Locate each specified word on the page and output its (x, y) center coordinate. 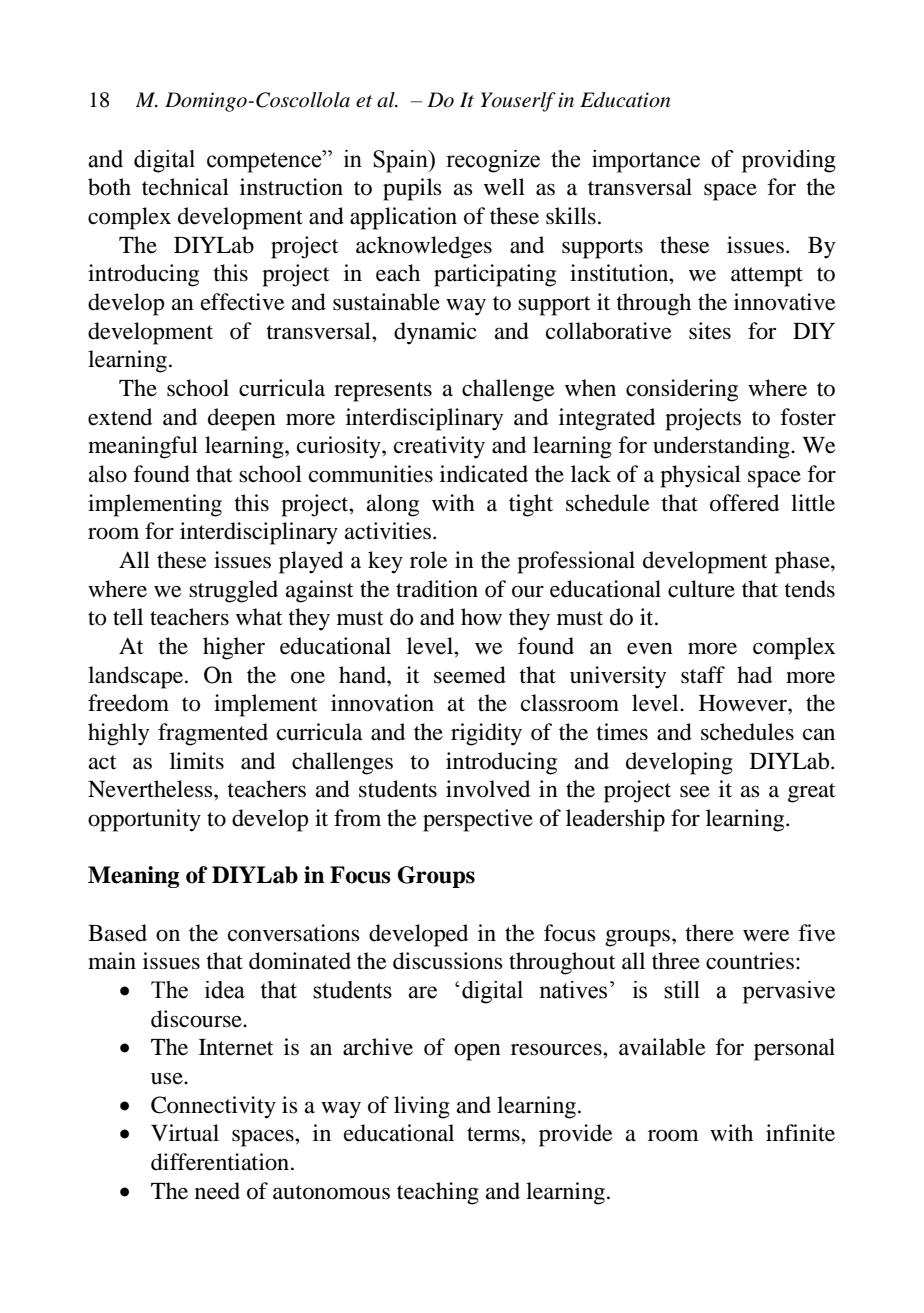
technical (185, 187)
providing (789, 161)
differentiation (220, 1162)
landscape (137, 677)
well (504, 187)
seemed (470, 675)
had (754, 675)
